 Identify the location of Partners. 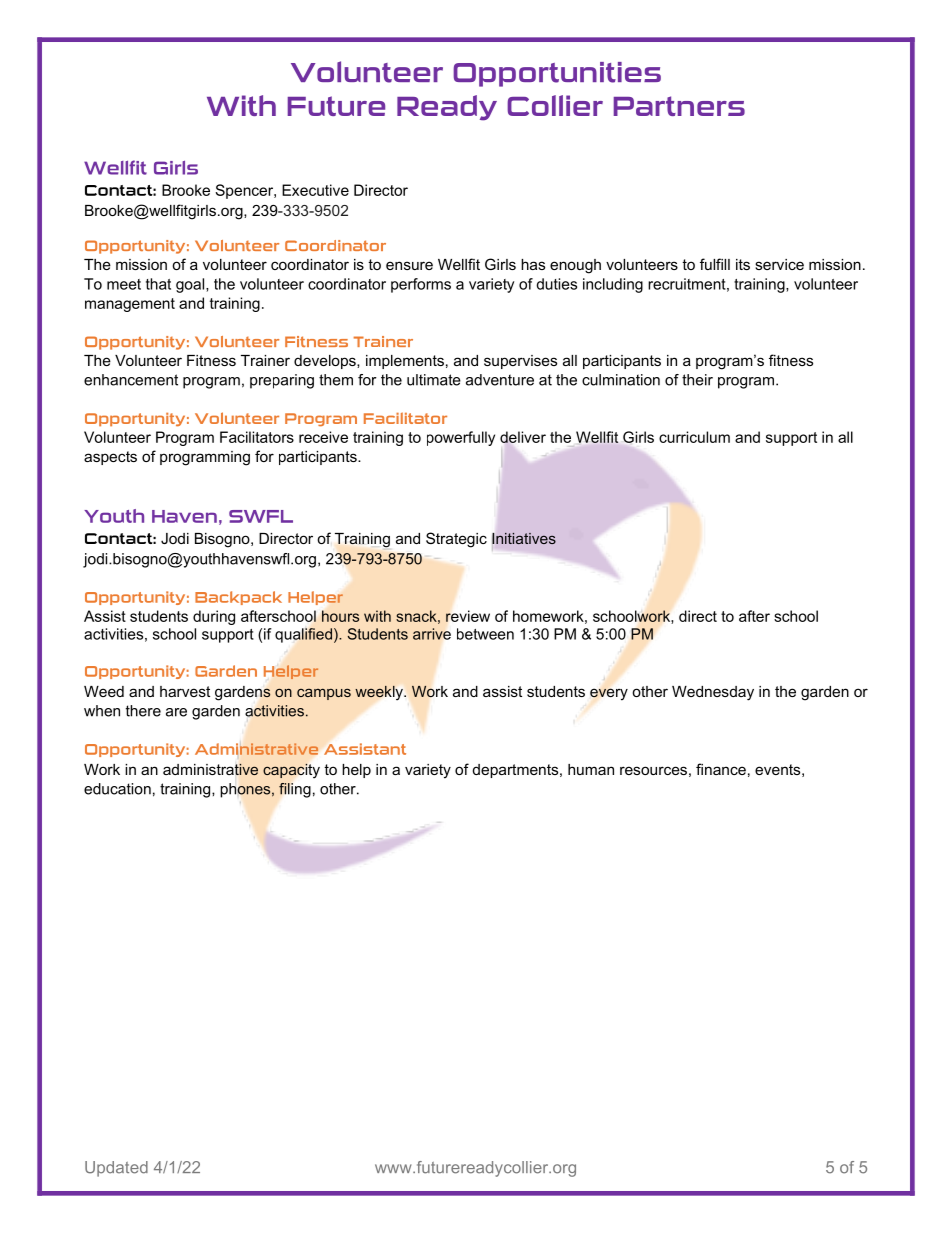
(679, 106).
